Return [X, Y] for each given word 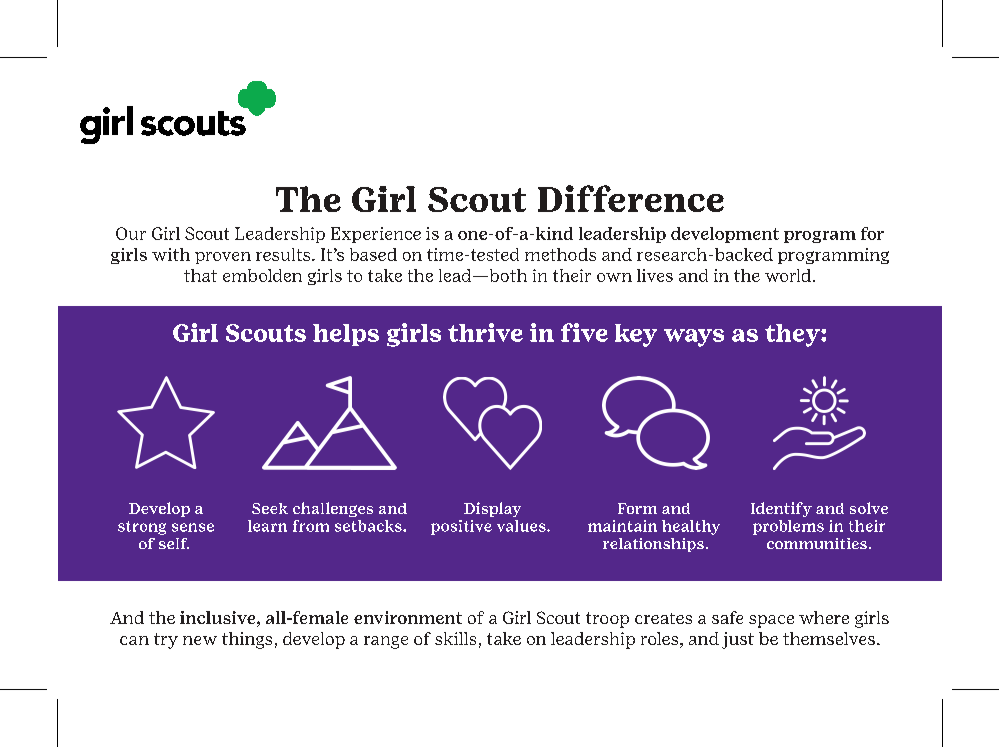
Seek [270, 508]
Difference [631, 198]
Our [131, 233]
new [200, 640]
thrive [485, 332]
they [793, 335]
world [788, 275]
